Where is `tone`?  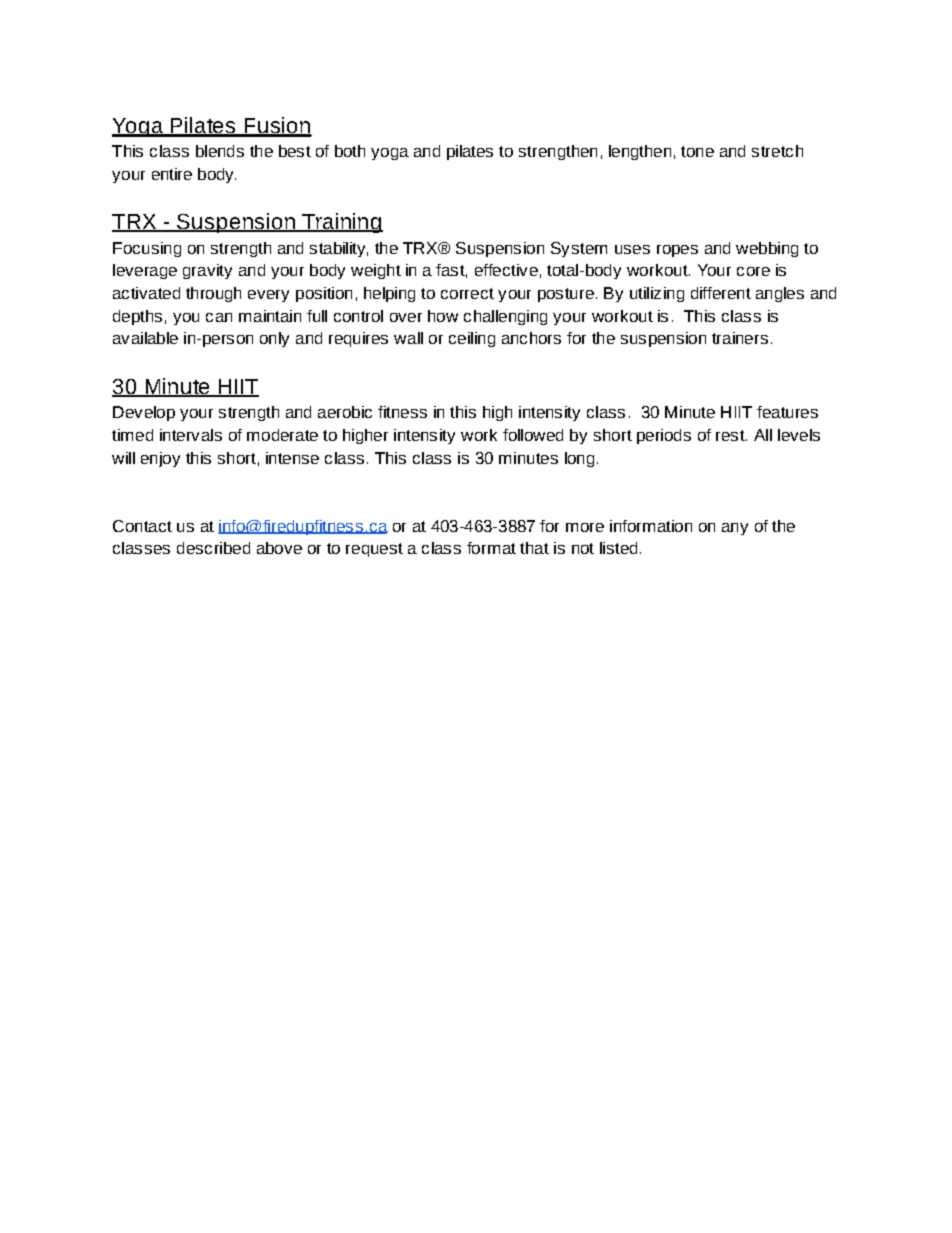 tone is located at coordinates (697, 151).
